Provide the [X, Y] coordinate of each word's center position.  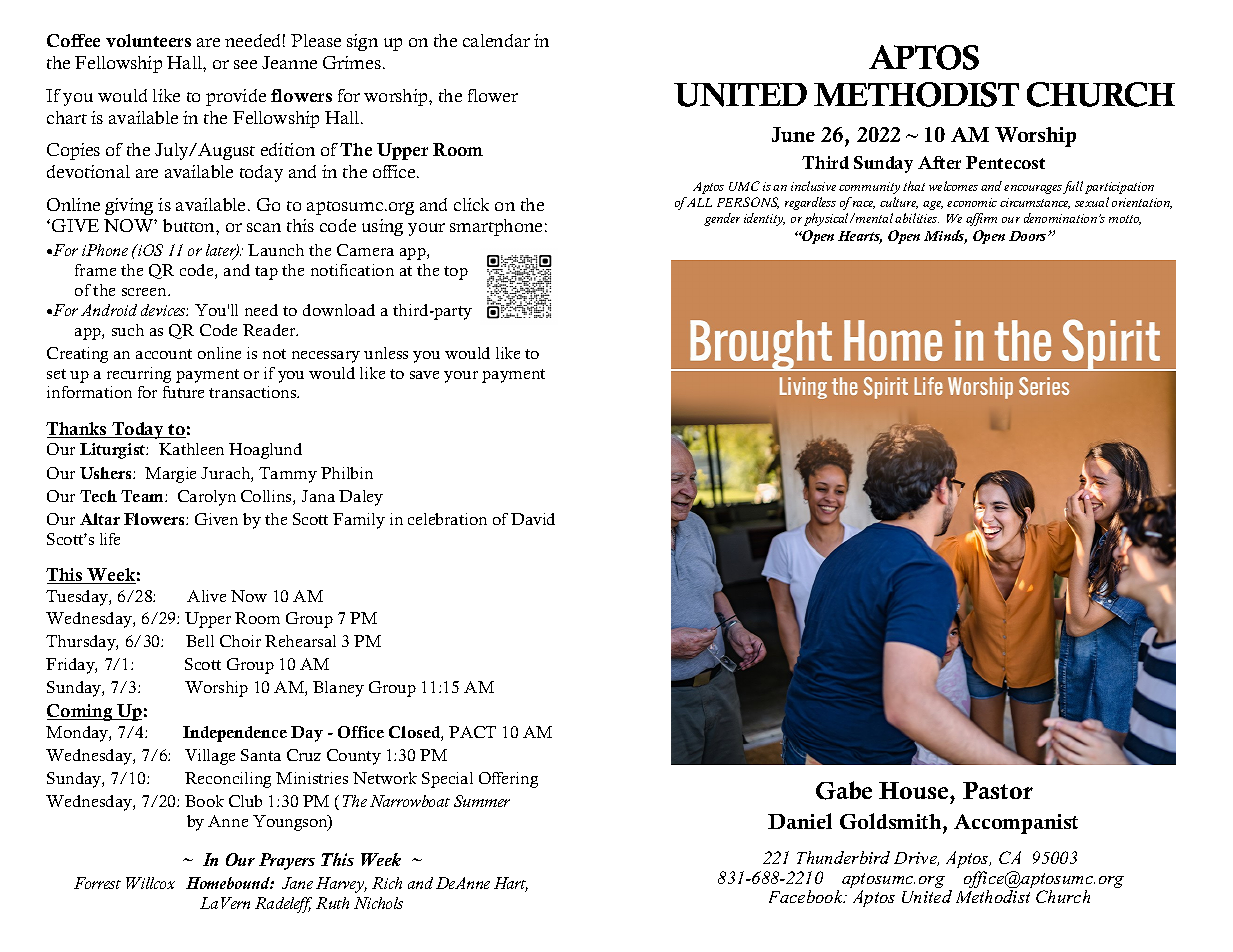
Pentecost [1005, 162]
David [533, 519]
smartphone [496, 227]
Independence [235, 734]
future [183, 392]
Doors [1029, 236]
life [110, 539]
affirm [981, 219]
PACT [472, 732]
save [424, 375]
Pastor [998, 790]
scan [264, 227]
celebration [447, 519]
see [245, 64]
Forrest [97, 883]
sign [362, 42]
